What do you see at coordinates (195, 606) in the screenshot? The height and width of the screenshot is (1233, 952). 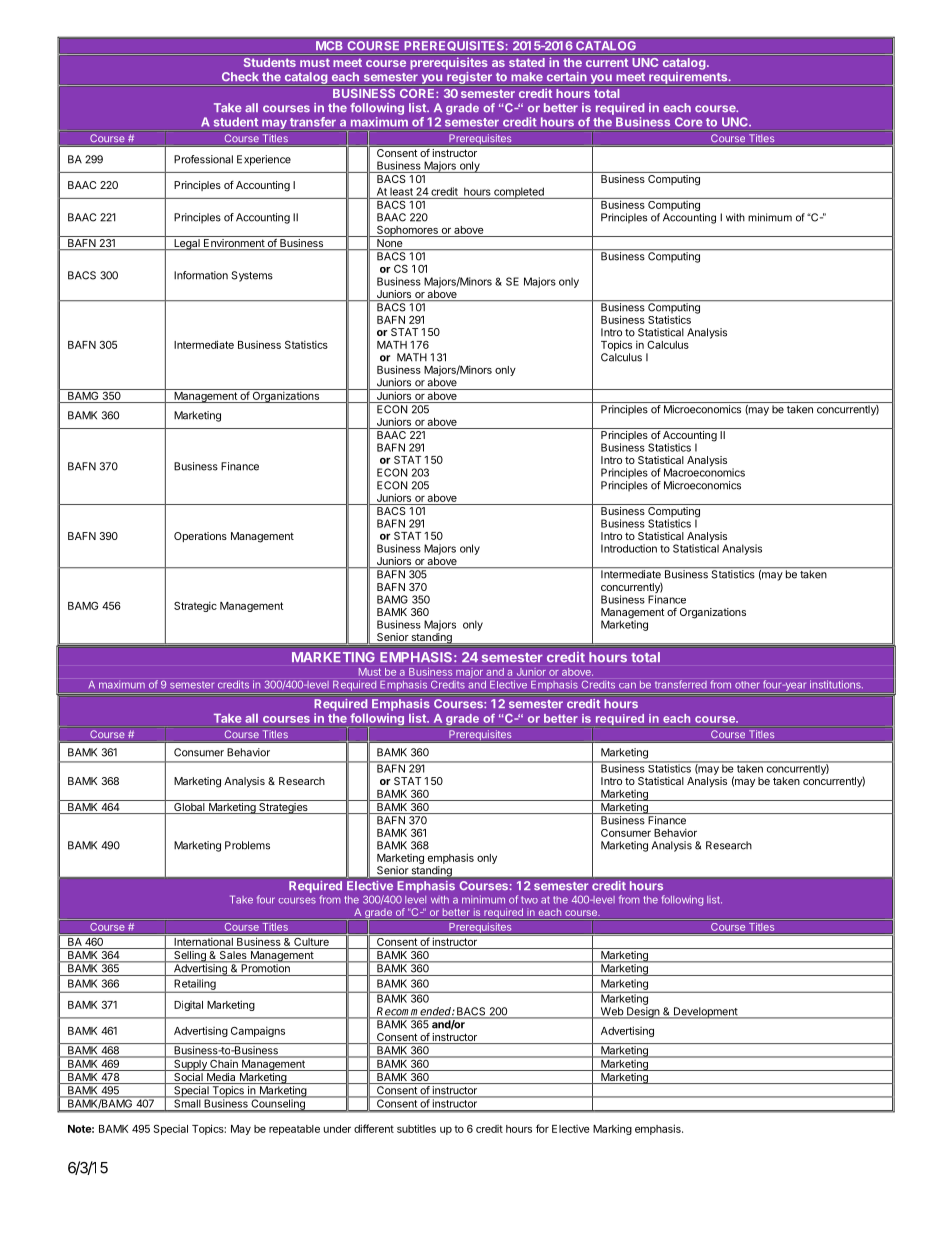 I see `Strategic` at bounding box center [195, 606].
